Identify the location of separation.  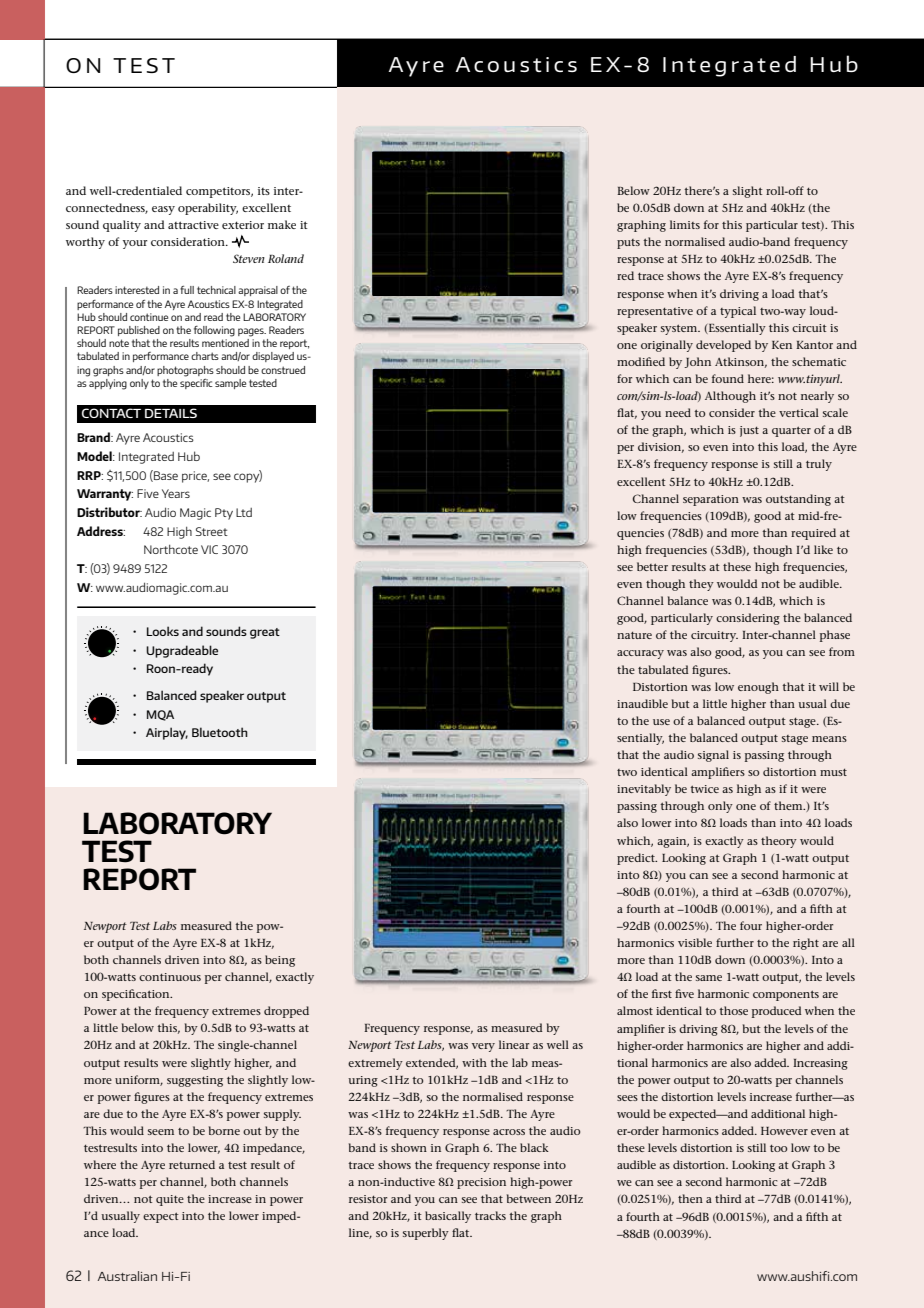
(711, 500).
